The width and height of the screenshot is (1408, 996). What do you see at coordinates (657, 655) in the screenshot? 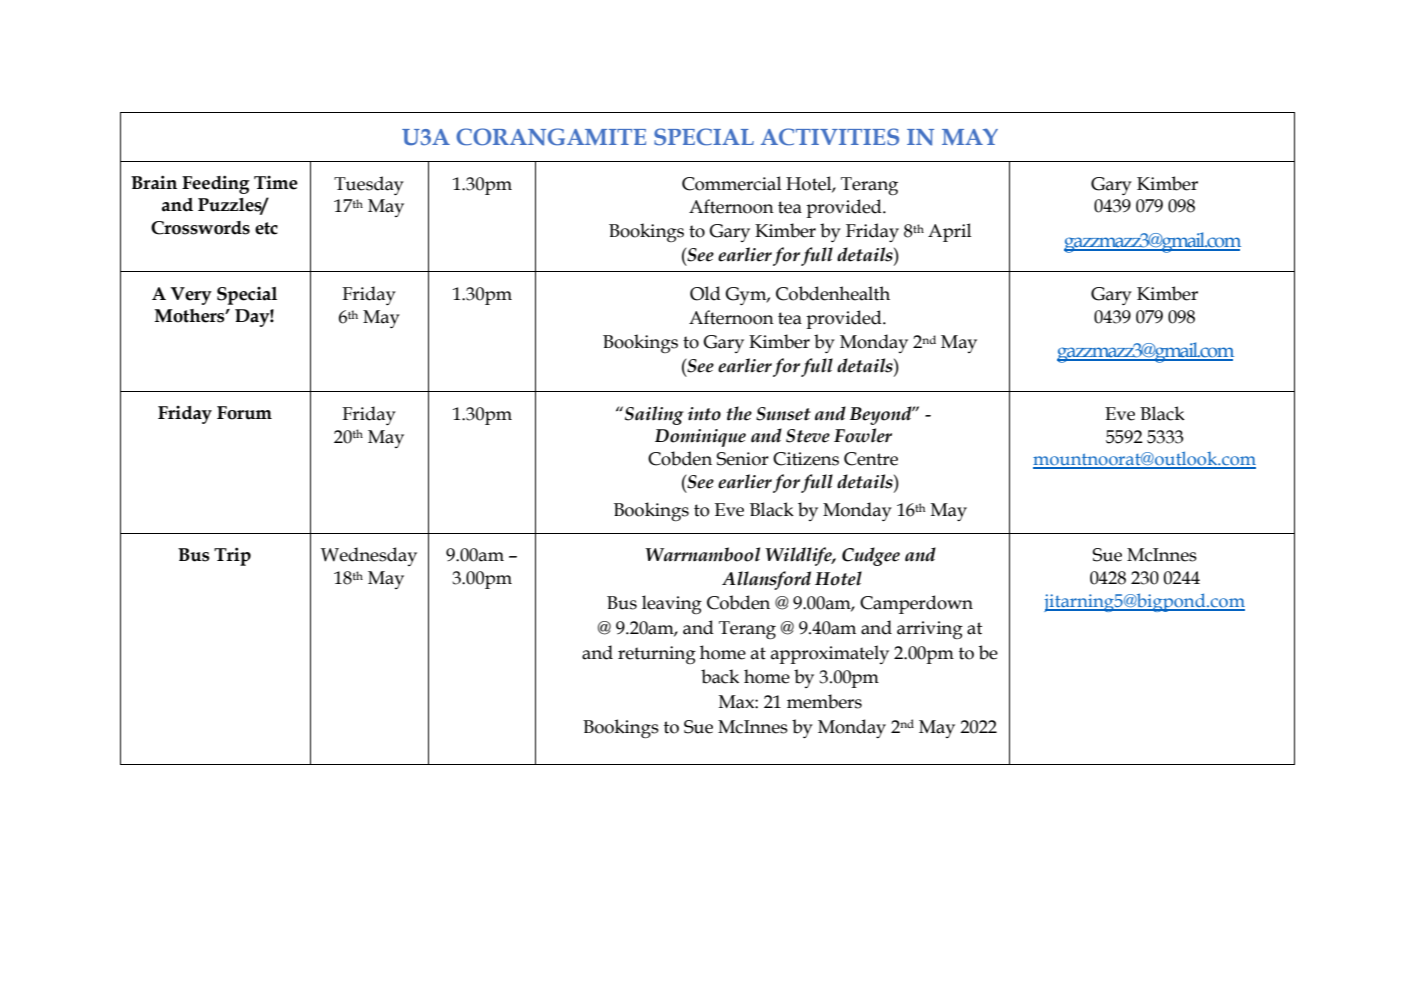
I see `returning` at bounding box center [657, 655].
